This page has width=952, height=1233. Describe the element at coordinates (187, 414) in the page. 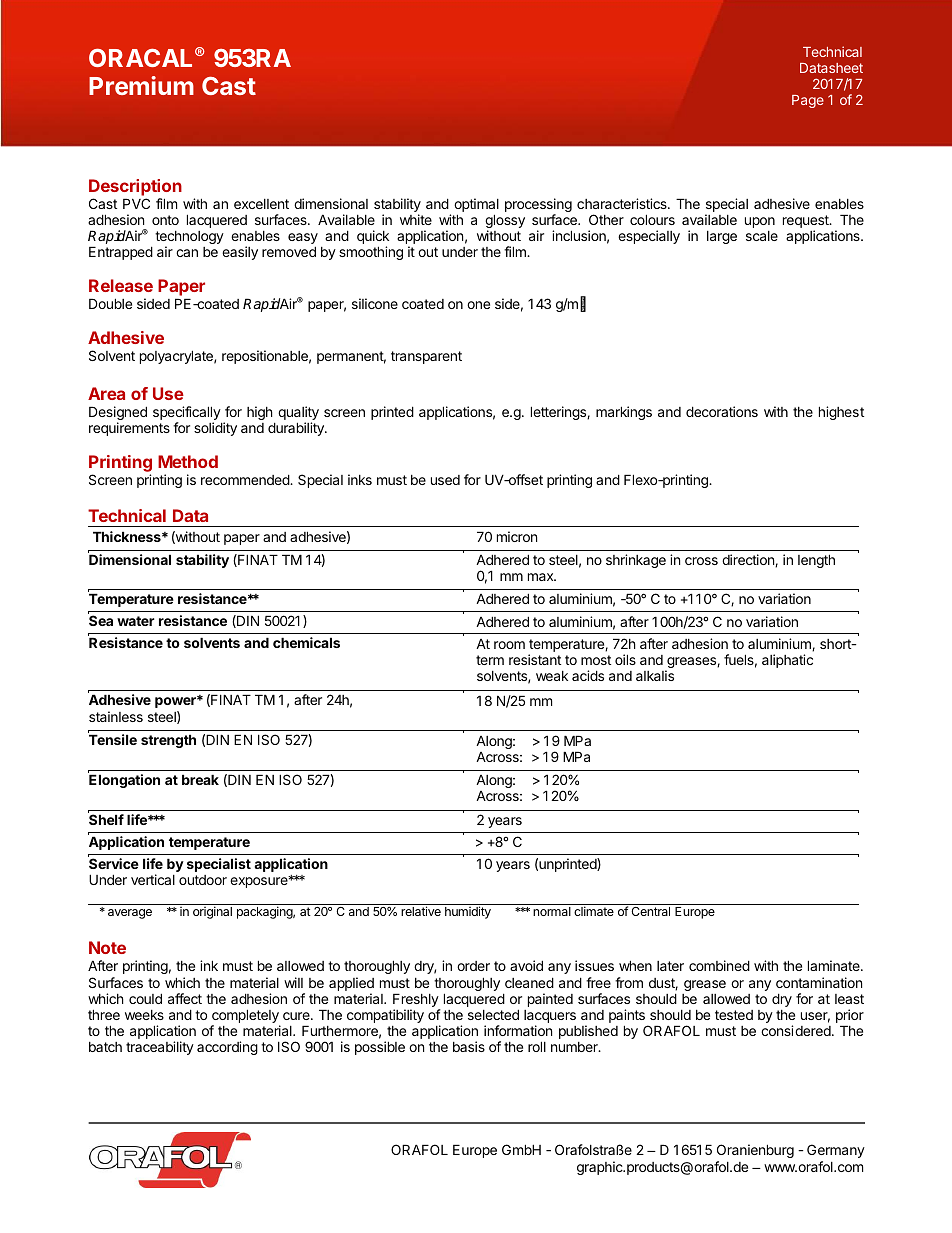

I see `specifically` at that location.
